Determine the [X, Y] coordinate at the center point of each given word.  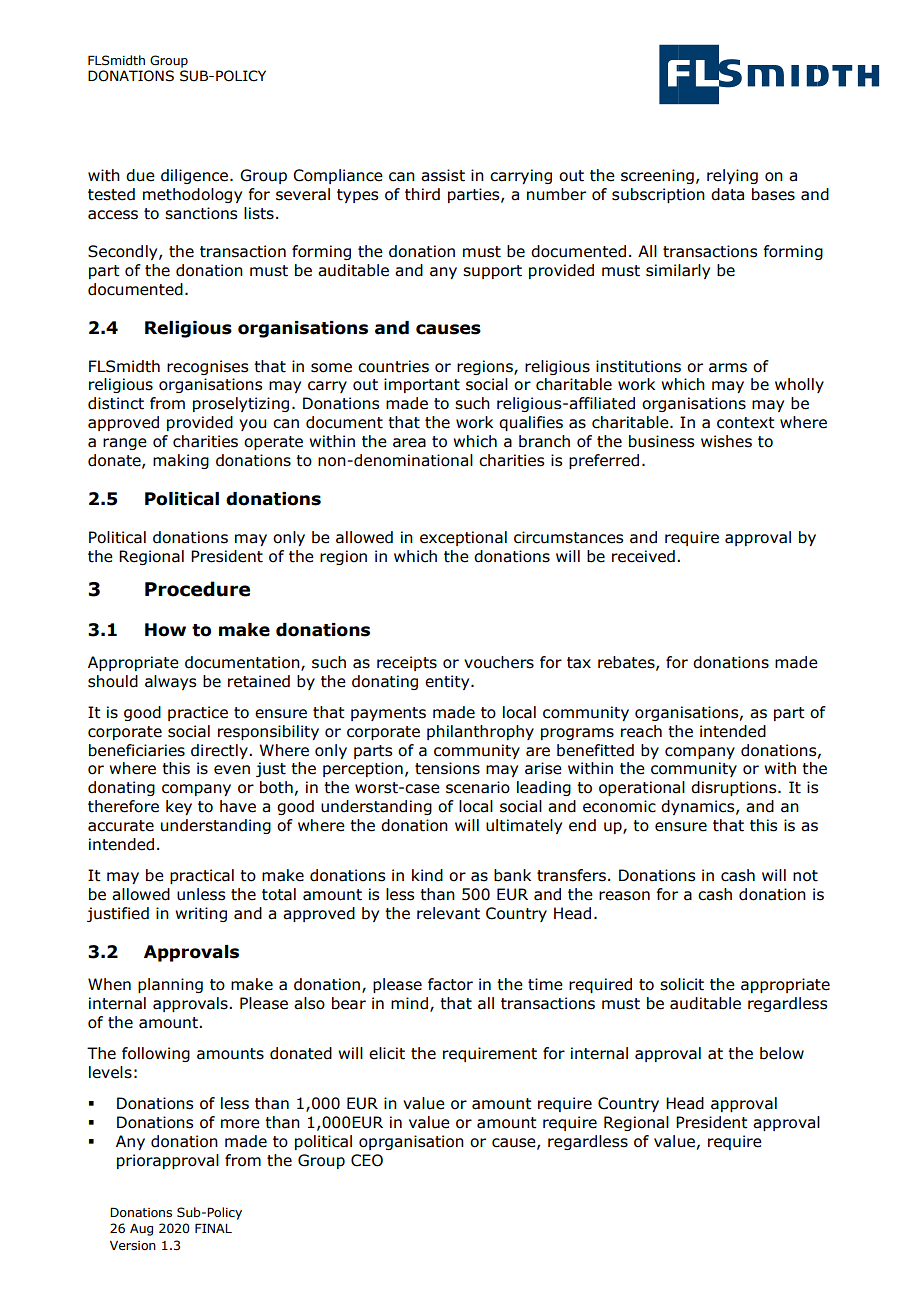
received [643, 556]
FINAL [213, 1228]
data [727, 194]
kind [427, 875]
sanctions [201, 213]
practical [202, 876]
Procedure [197, 589]
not [805, 876]
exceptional [463, 538]
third [422, 194]
